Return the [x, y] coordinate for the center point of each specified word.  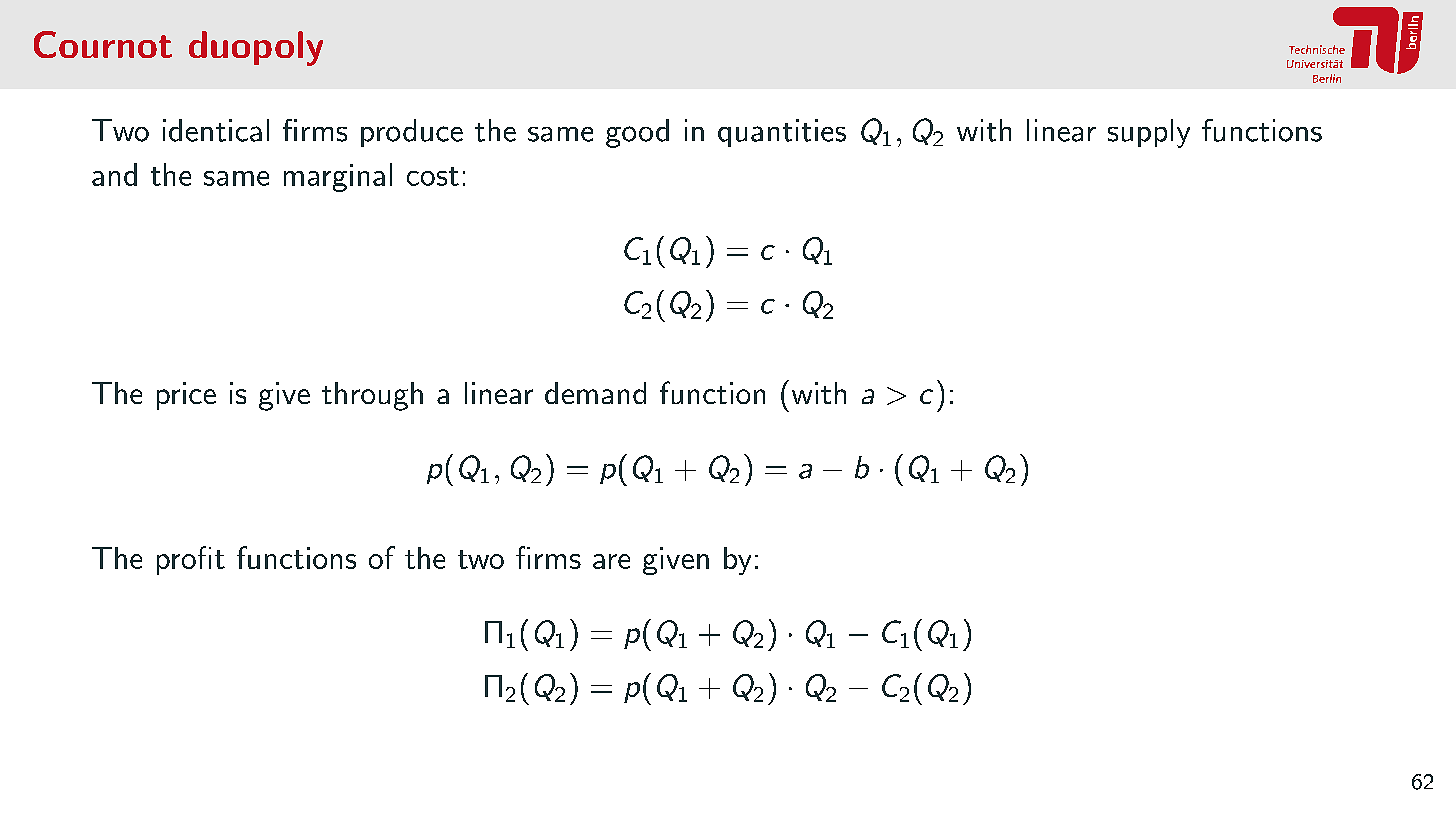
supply [1149, 133]
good [637, 133]
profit [191, 560]
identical [216, 130]
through [372, 396]
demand [595, 393]
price [186, 396]
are [611, 561]
